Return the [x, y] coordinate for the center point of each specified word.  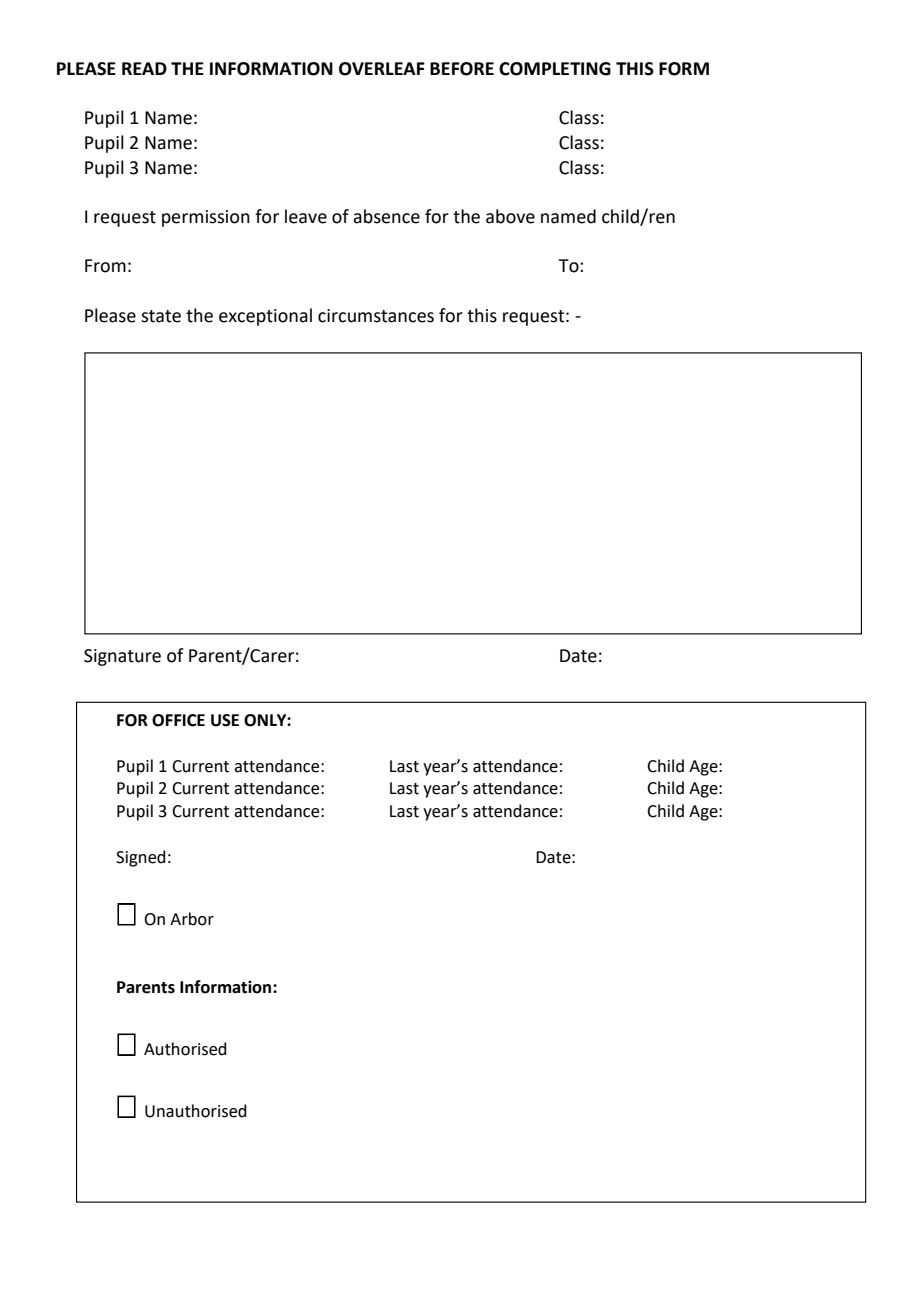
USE [225, 720]
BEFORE [462, 69]
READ [144, 68]
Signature [122, 657]
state [161, 316]
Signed [141, 858]
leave [306, 216]
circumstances [376, 316]
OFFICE [178, 720]
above [510, 216]
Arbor [192, 919]
